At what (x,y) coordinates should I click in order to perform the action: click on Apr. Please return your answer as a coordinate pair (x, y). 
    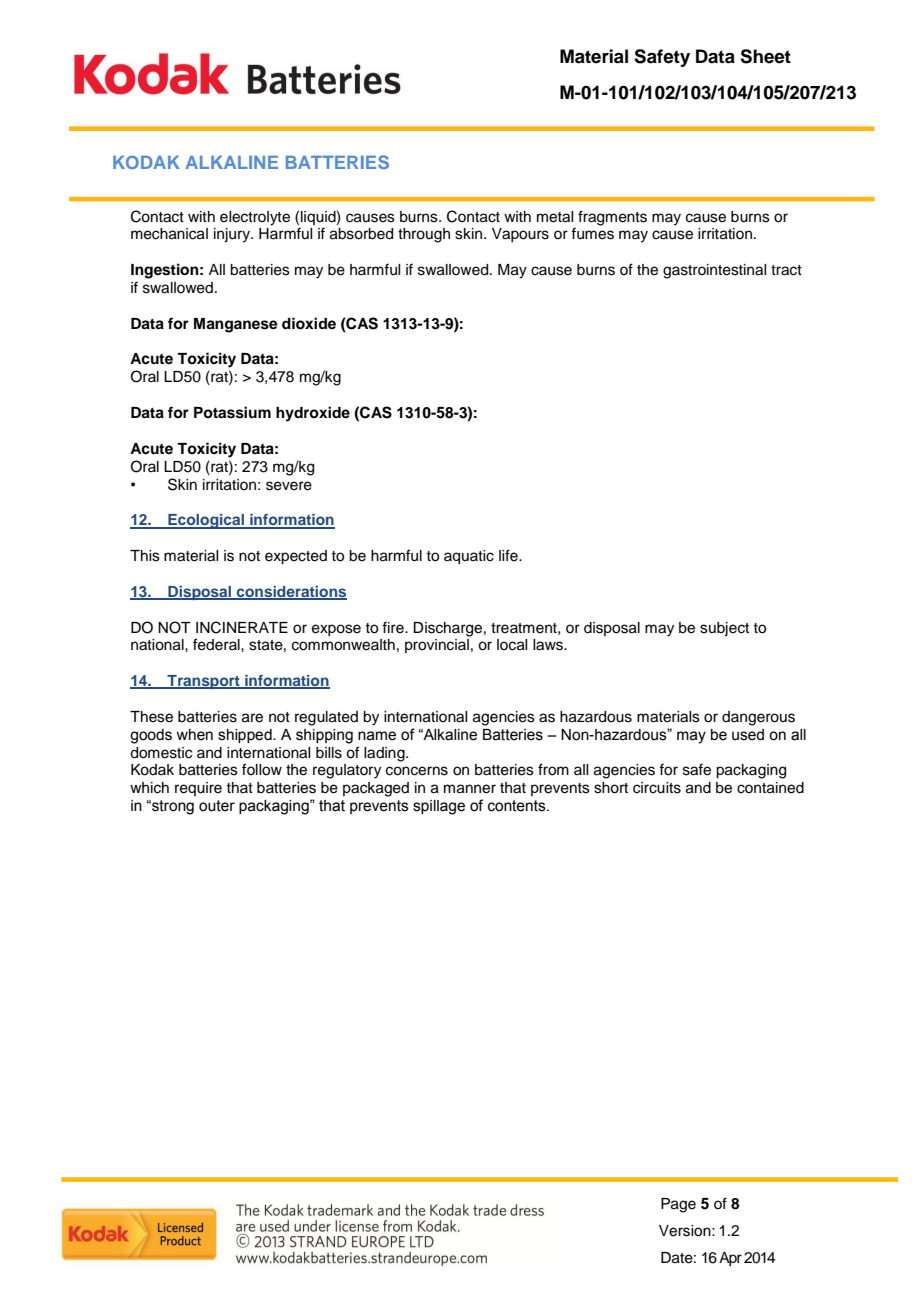
    Looking at the image, I should click on (730, 1259).
